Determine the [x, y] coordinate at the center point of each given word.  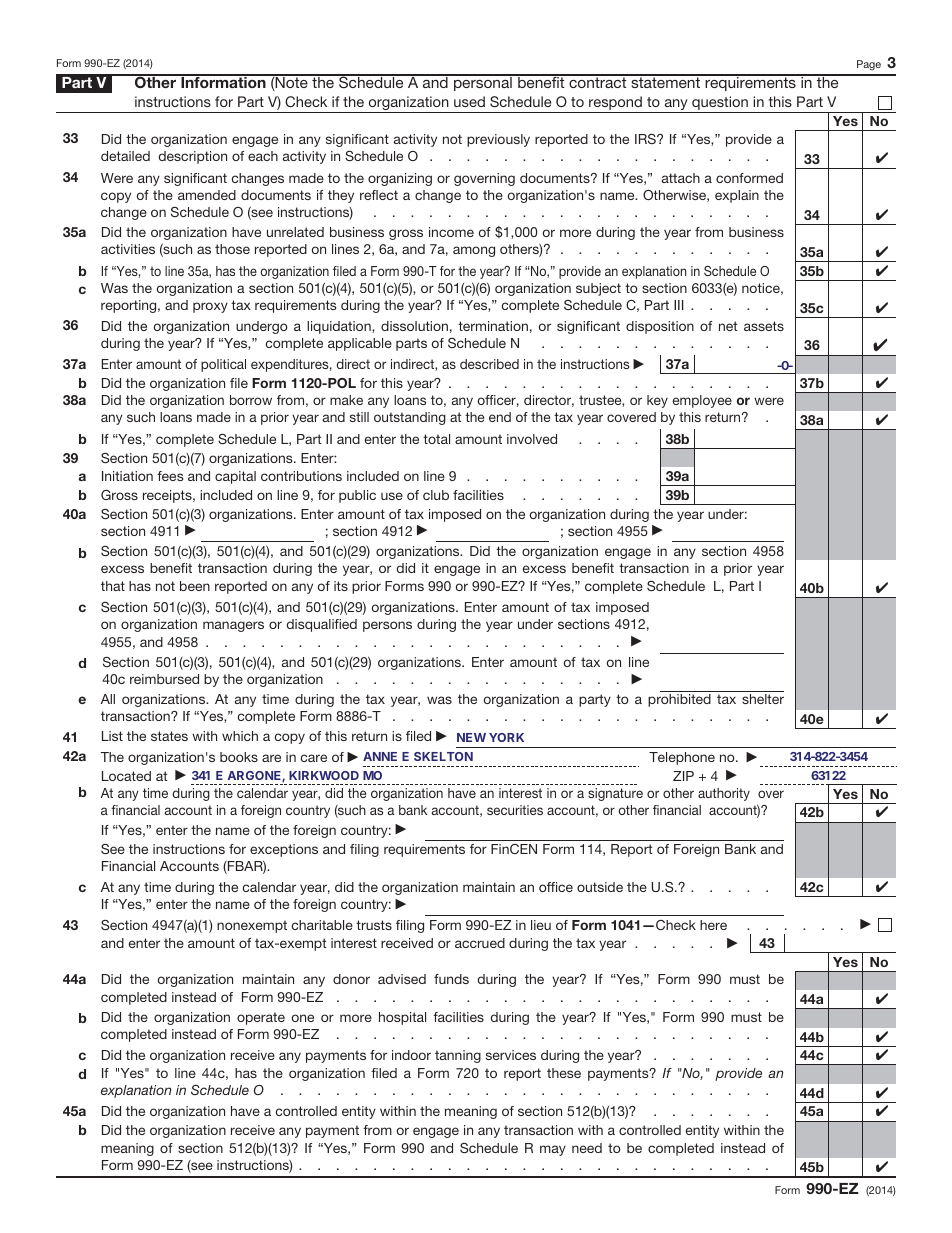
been [195, 586]
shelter [763, 699]
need [587, 1148]
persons [387, 626]
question [720, 104]
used [469, 101]
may [553, 1150]
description [193, 157]
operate [261, 1018]
